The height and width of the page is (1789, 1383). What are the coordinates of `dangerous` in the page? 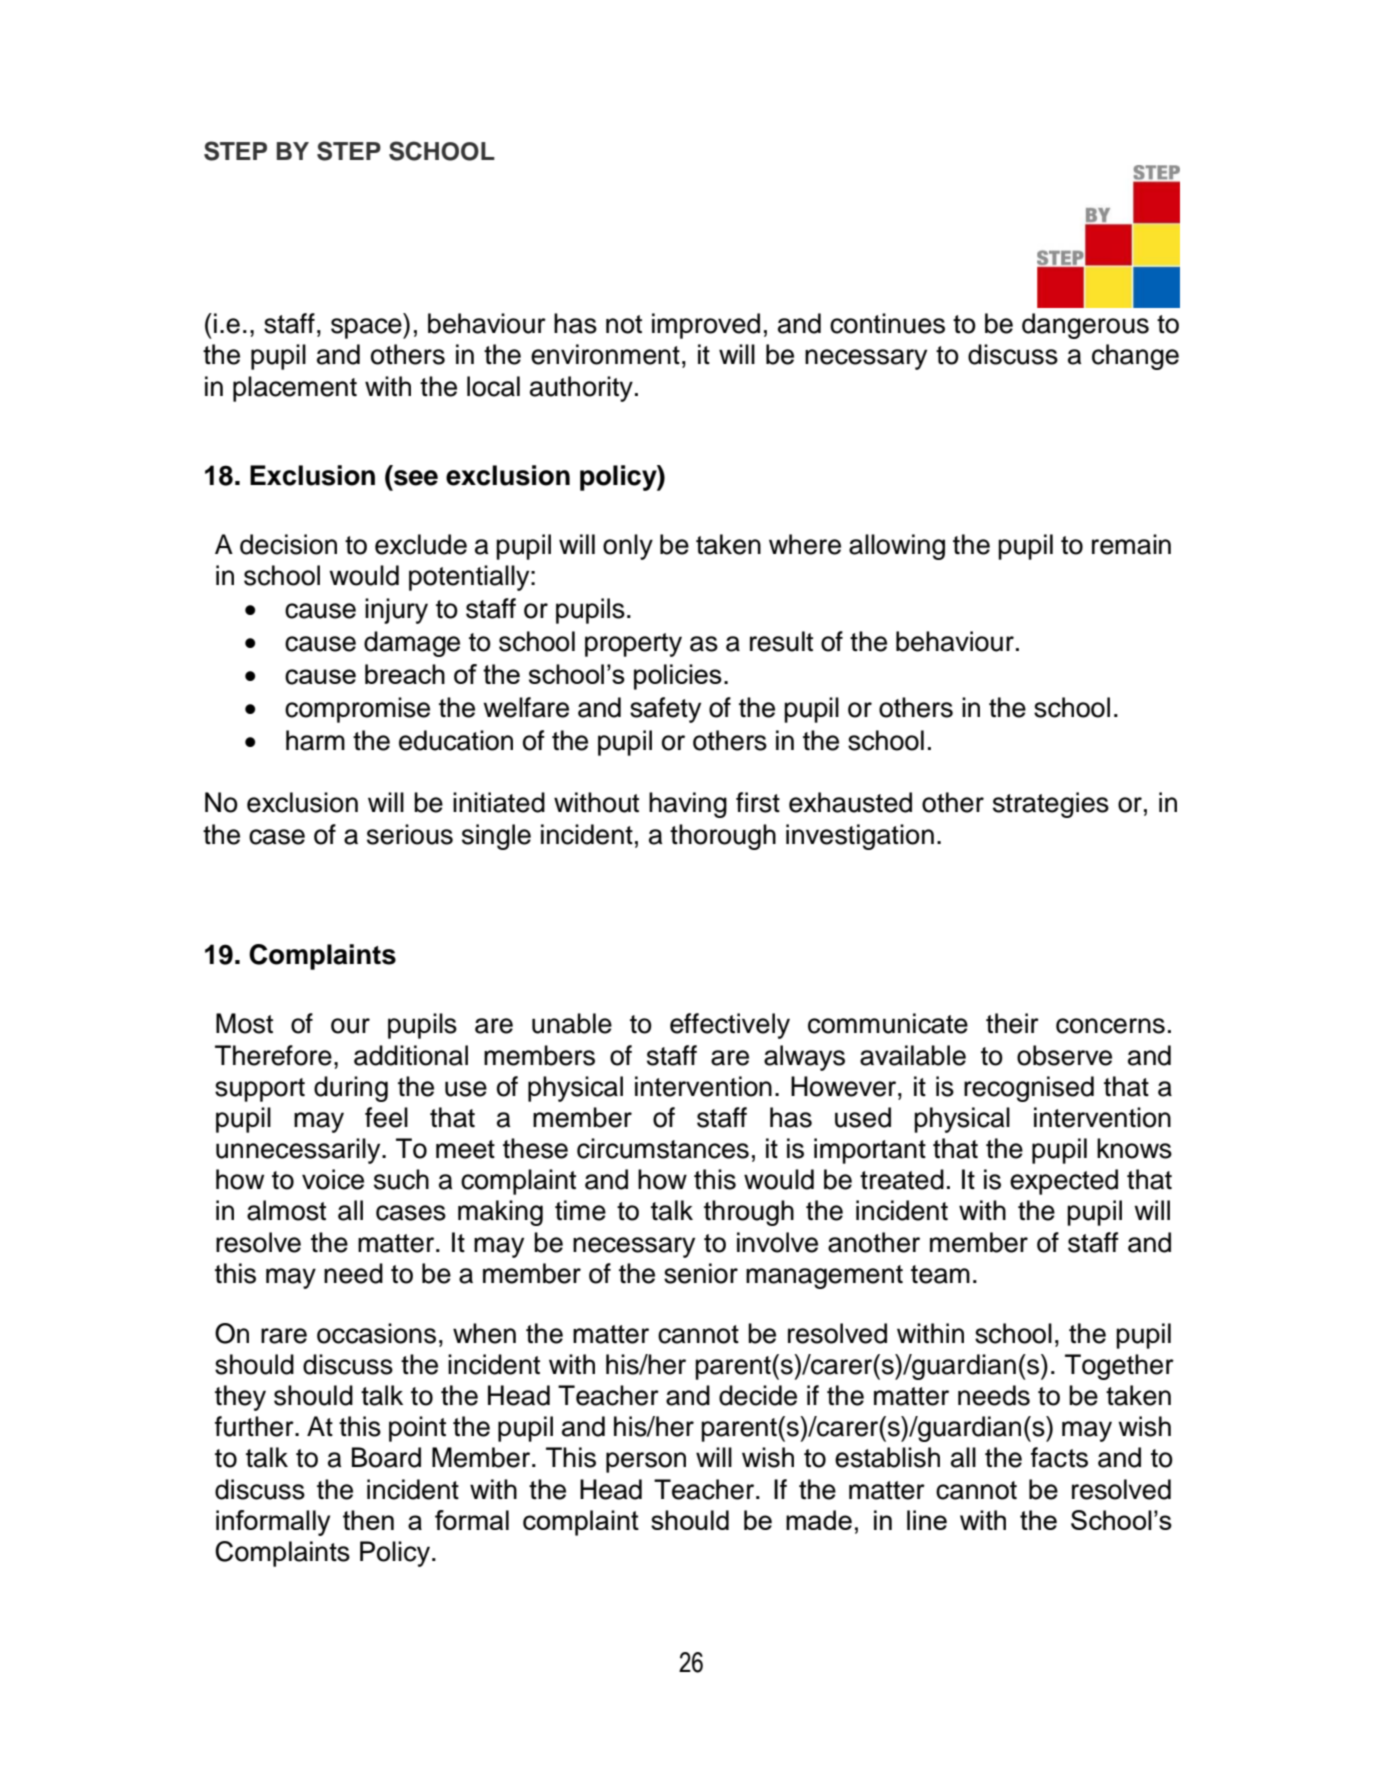 It's located at (1085, 326).
